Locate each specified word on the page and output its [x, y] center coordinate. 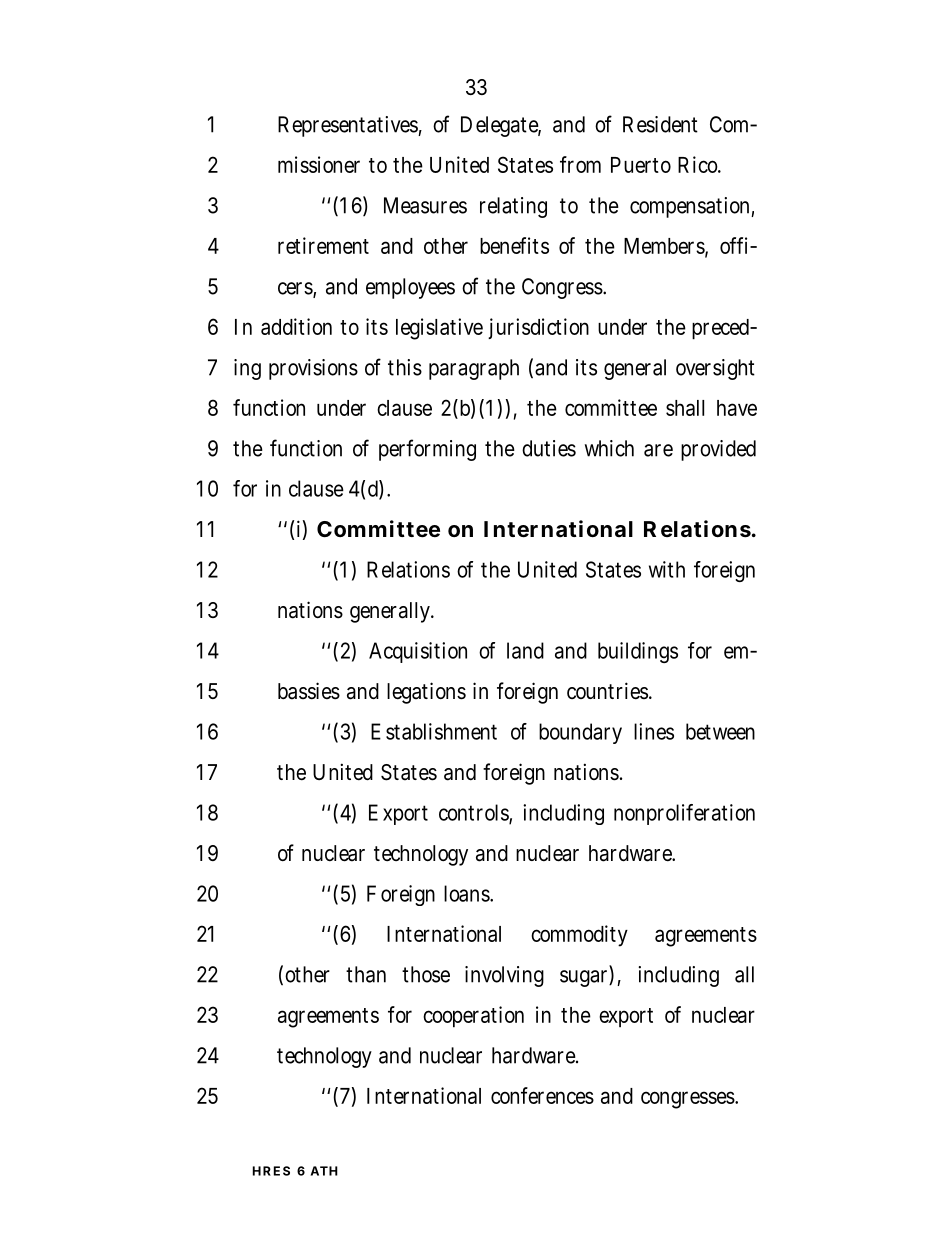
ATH [324, 1171]
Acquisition [418, 652]
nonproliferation [684, 814]
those [426, 974]
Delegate [501, 126]
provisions [313, 369]
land [525, 650]
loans [468, 893]
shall [685, 408]
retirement [323, 245]
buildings [638, 652]
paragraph [474, 369]
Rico [699, 164]
